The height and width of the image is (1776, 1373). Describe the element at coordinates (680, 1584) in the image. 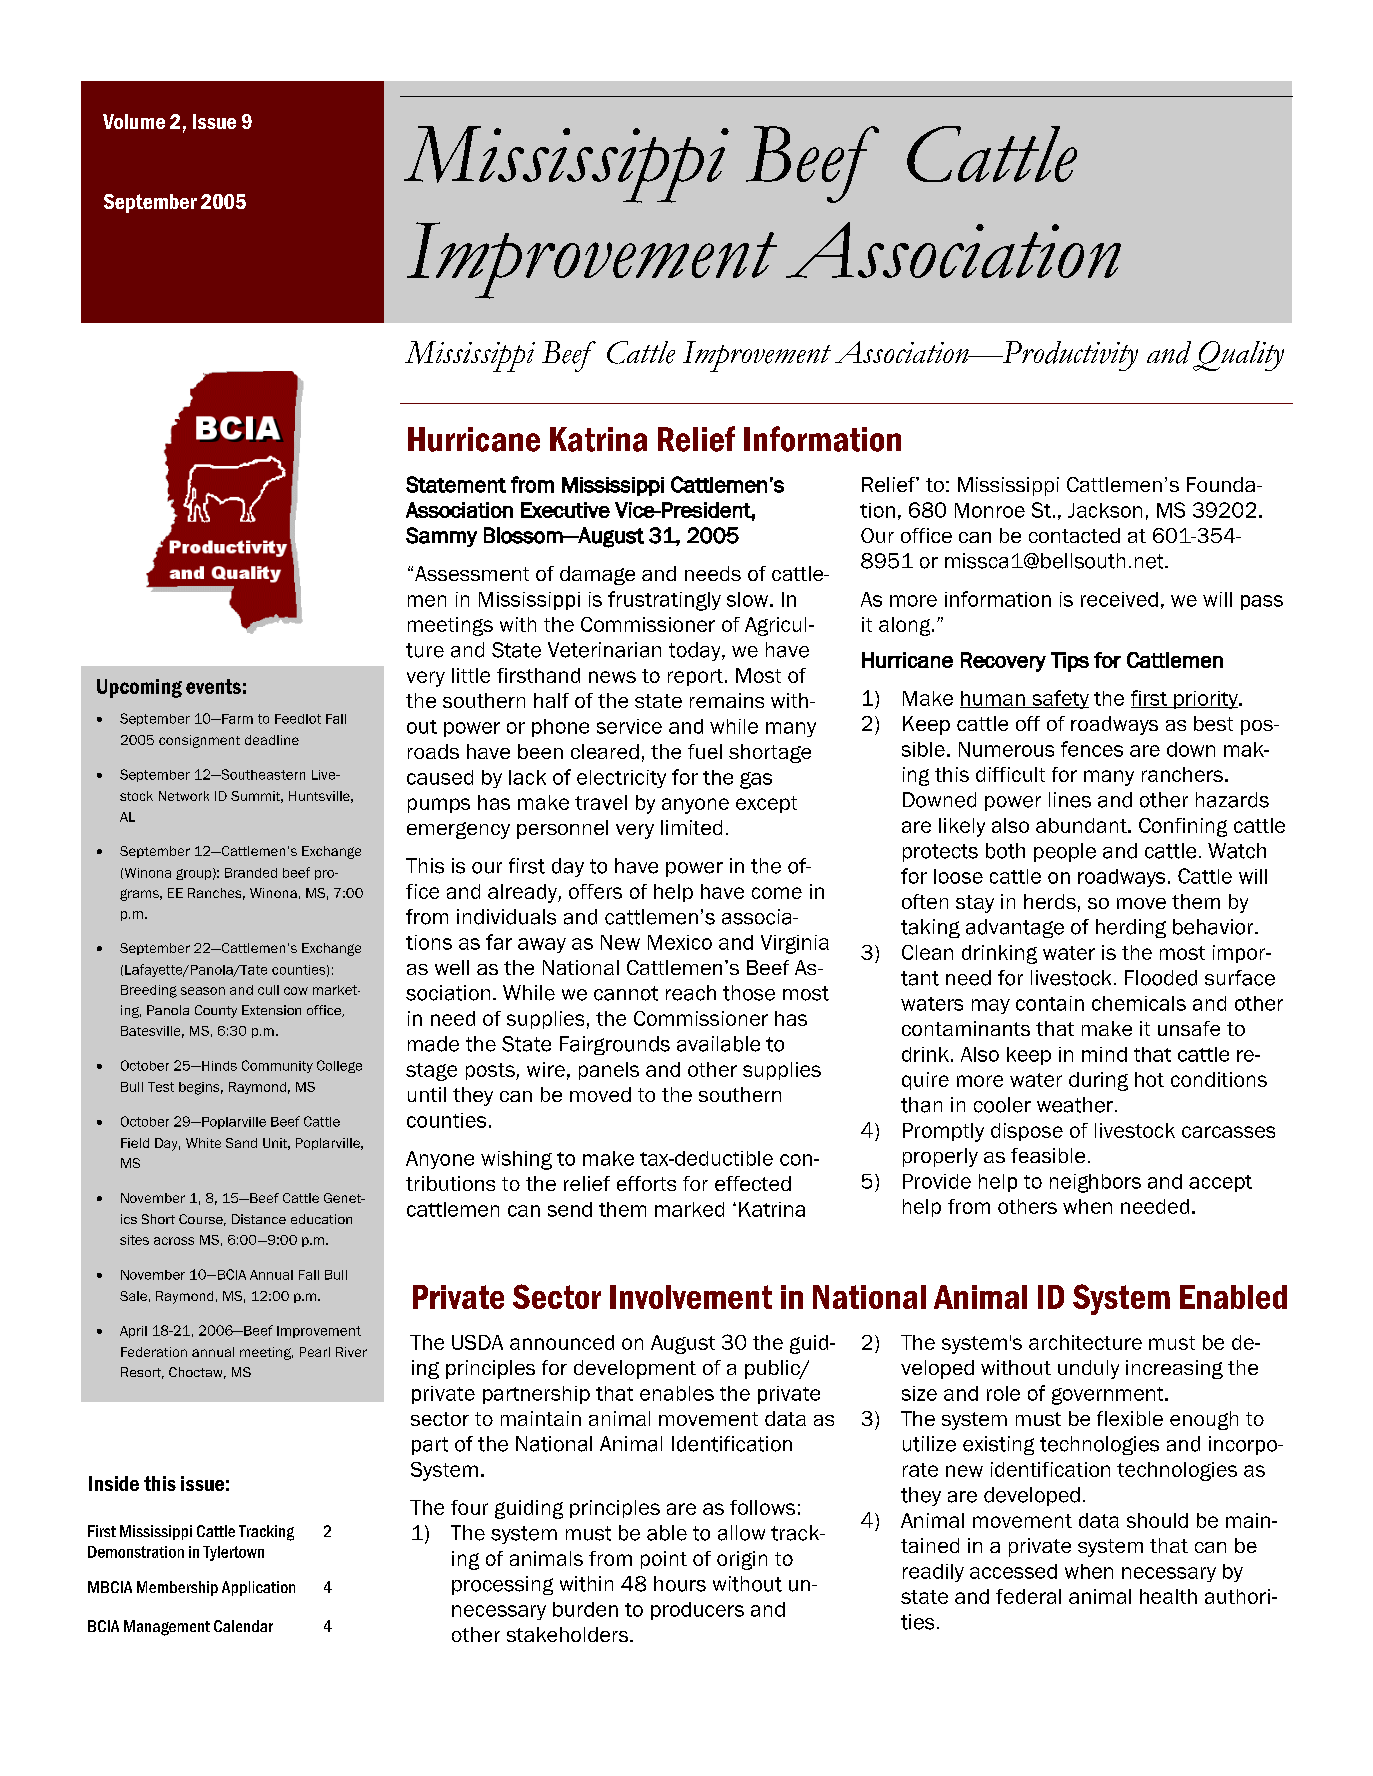

I see `hours` at that location.
